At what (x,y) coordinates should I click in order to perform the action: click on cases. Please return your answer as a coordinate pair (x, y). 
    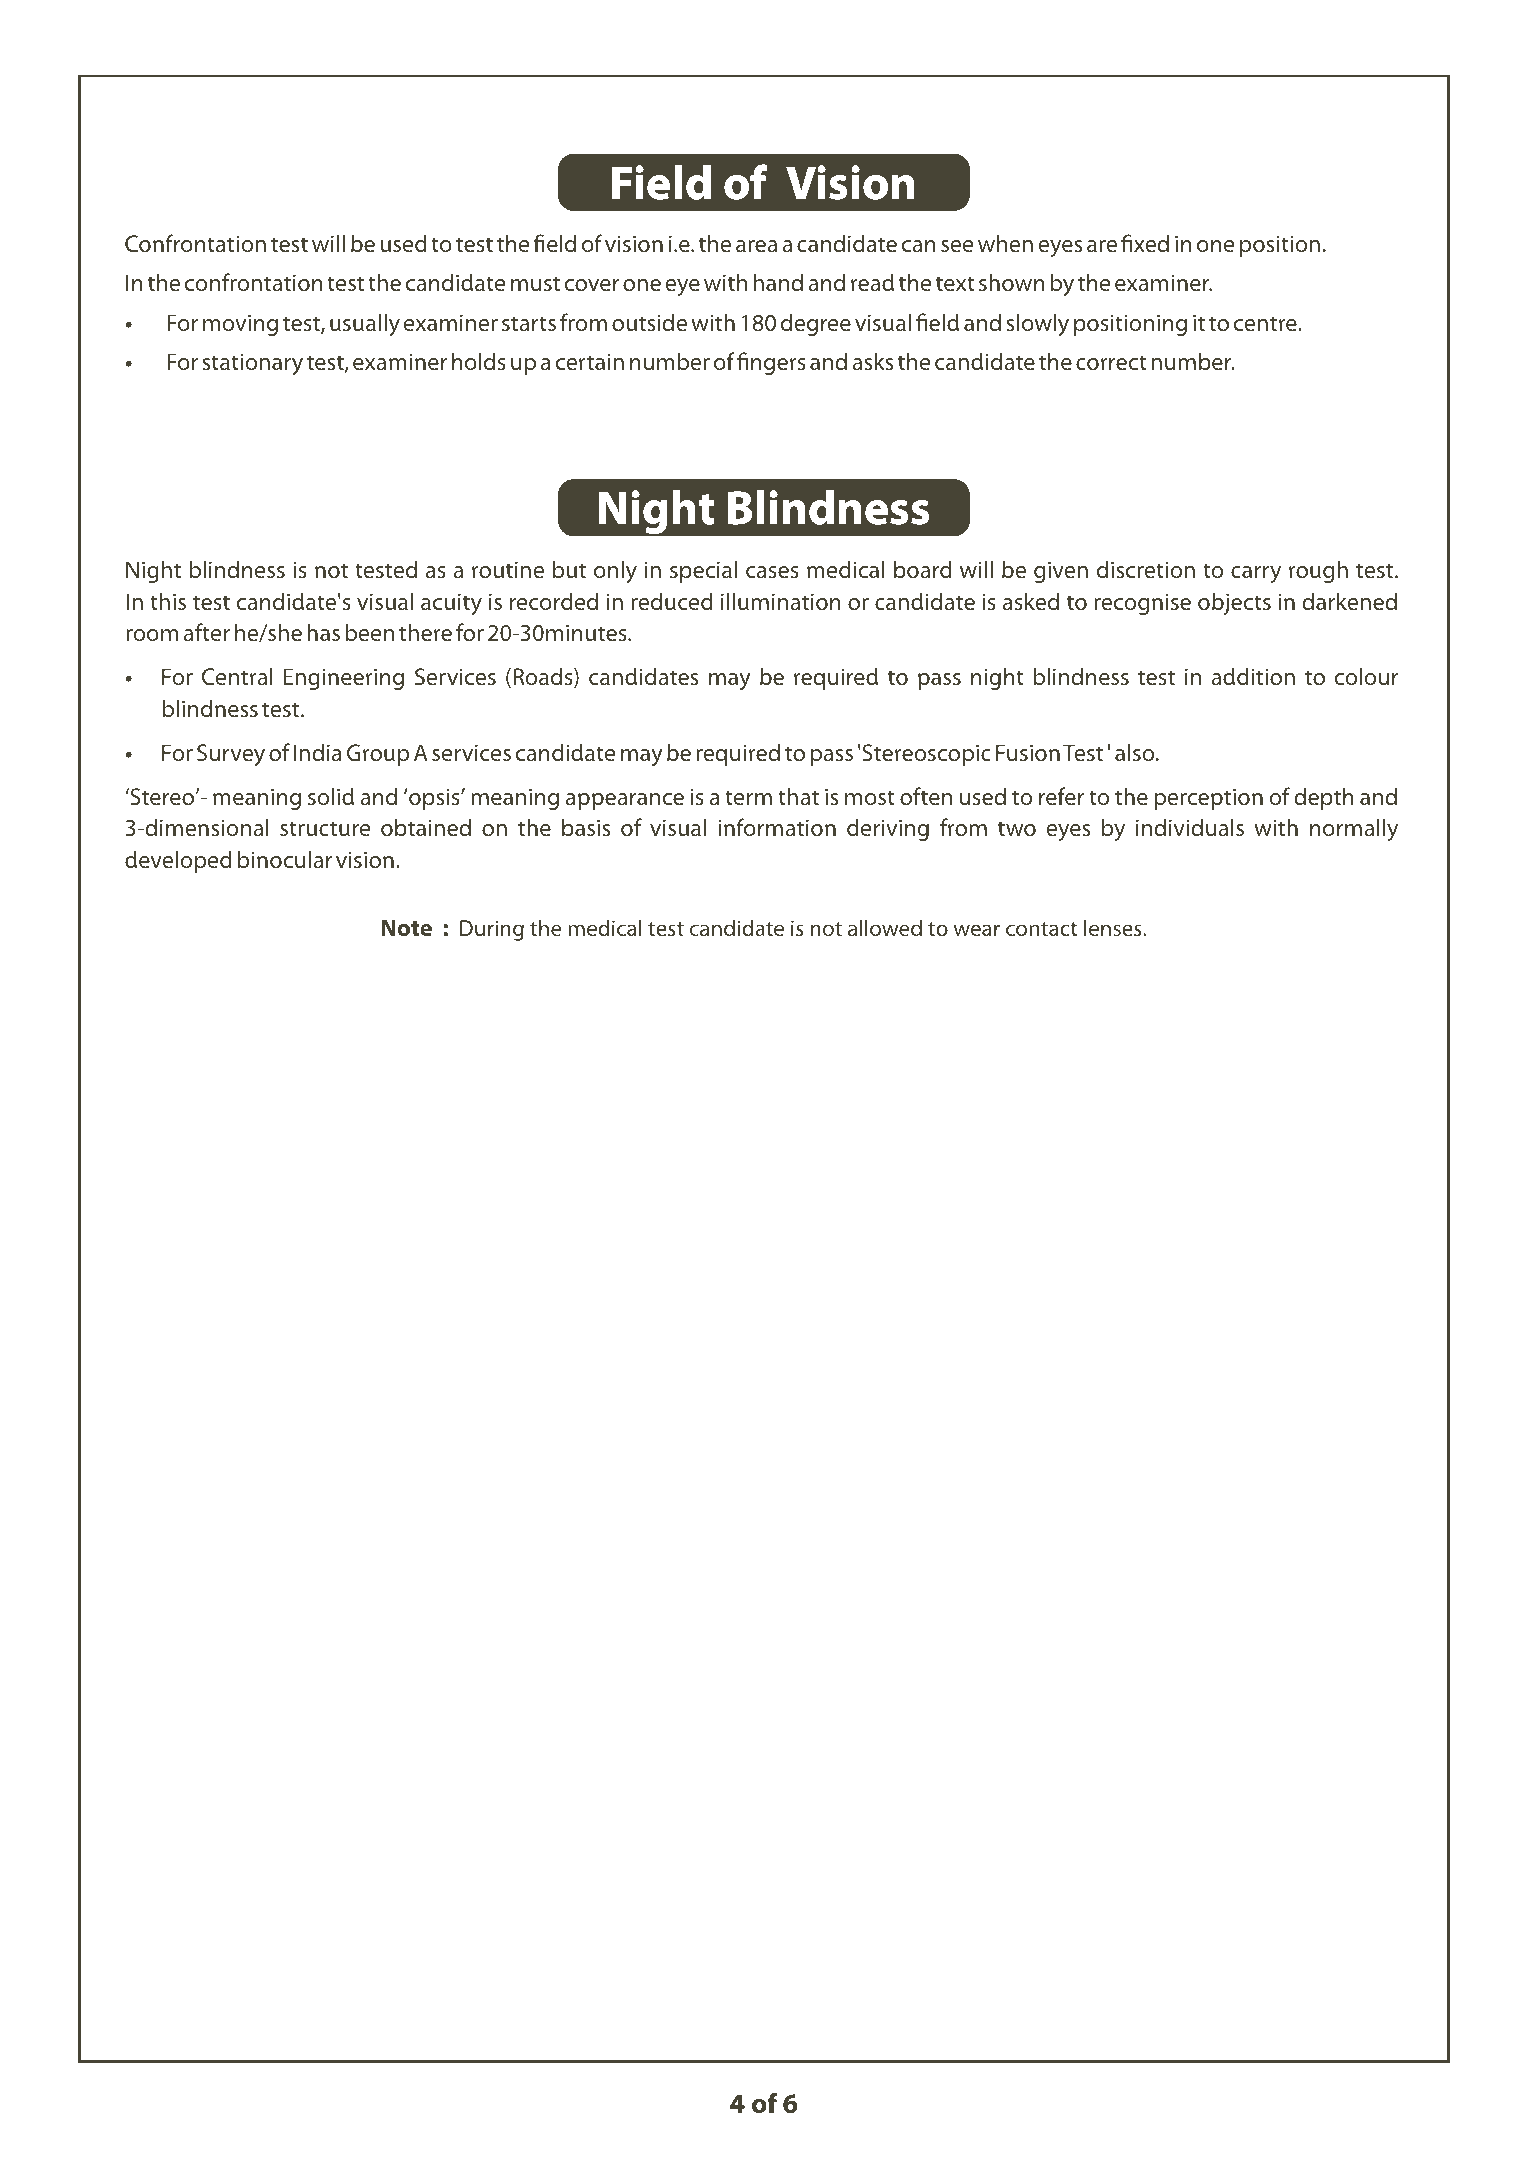
    Looking at the image, I should click on (772, 572).
